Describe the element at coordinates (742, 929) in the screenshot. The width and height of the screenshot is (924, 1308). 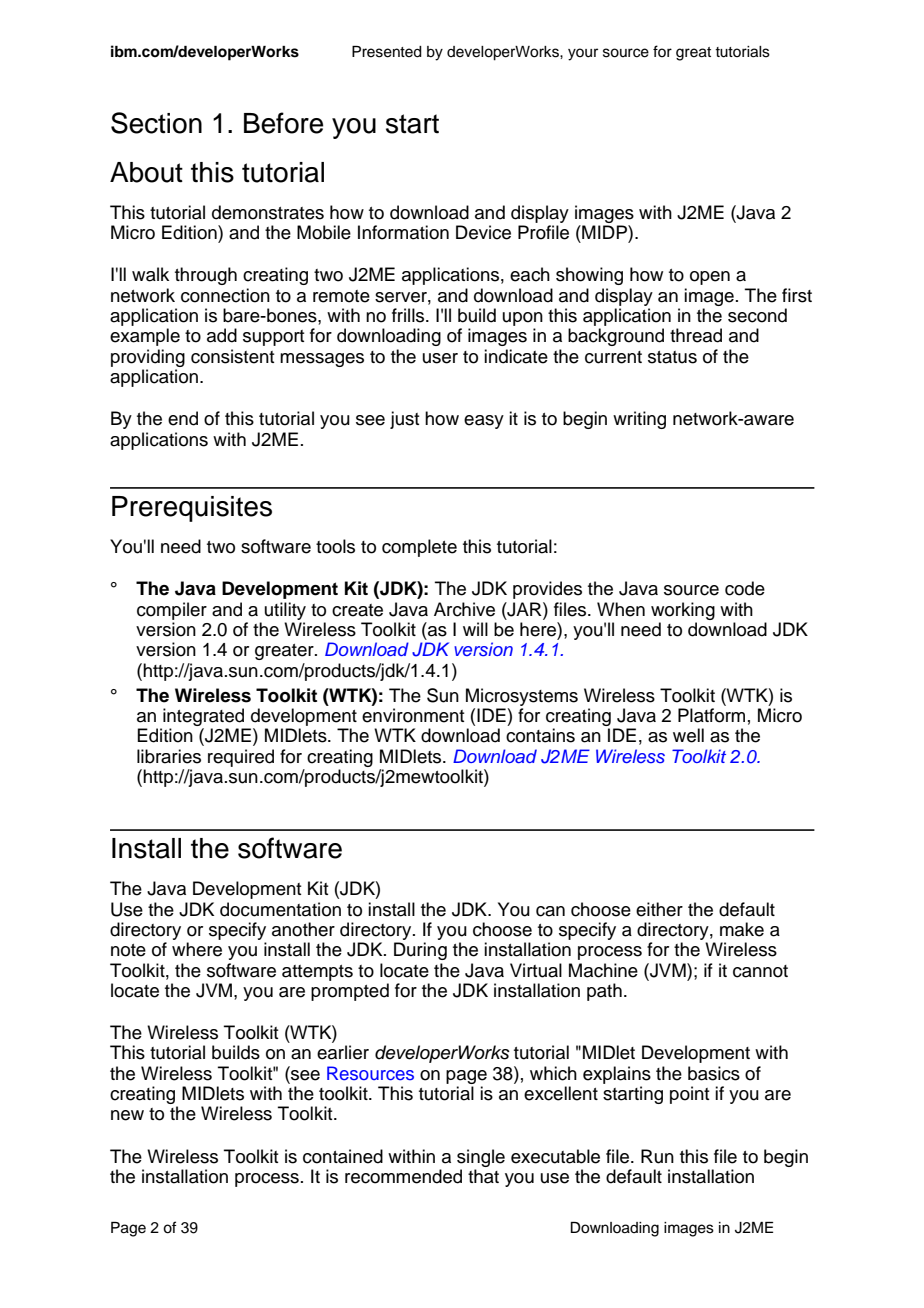
I see `make` at that location.
